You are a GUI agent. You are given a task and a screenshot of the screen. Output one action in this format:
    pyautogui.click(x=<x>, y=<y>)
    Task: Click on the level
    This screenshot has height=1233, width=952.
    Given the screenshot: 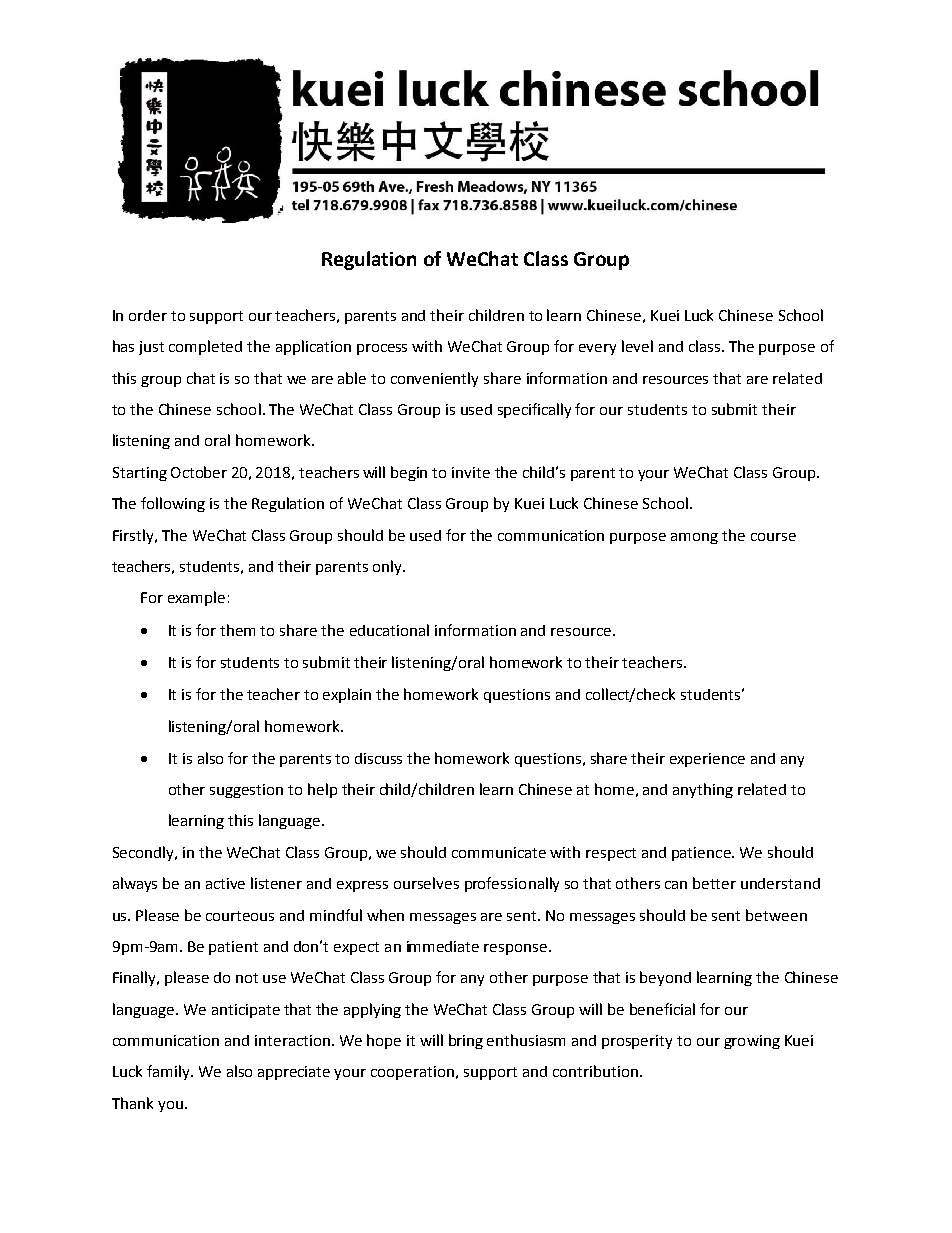 What is the action you would take?
    pyautogui.click(x=637, y=346)
